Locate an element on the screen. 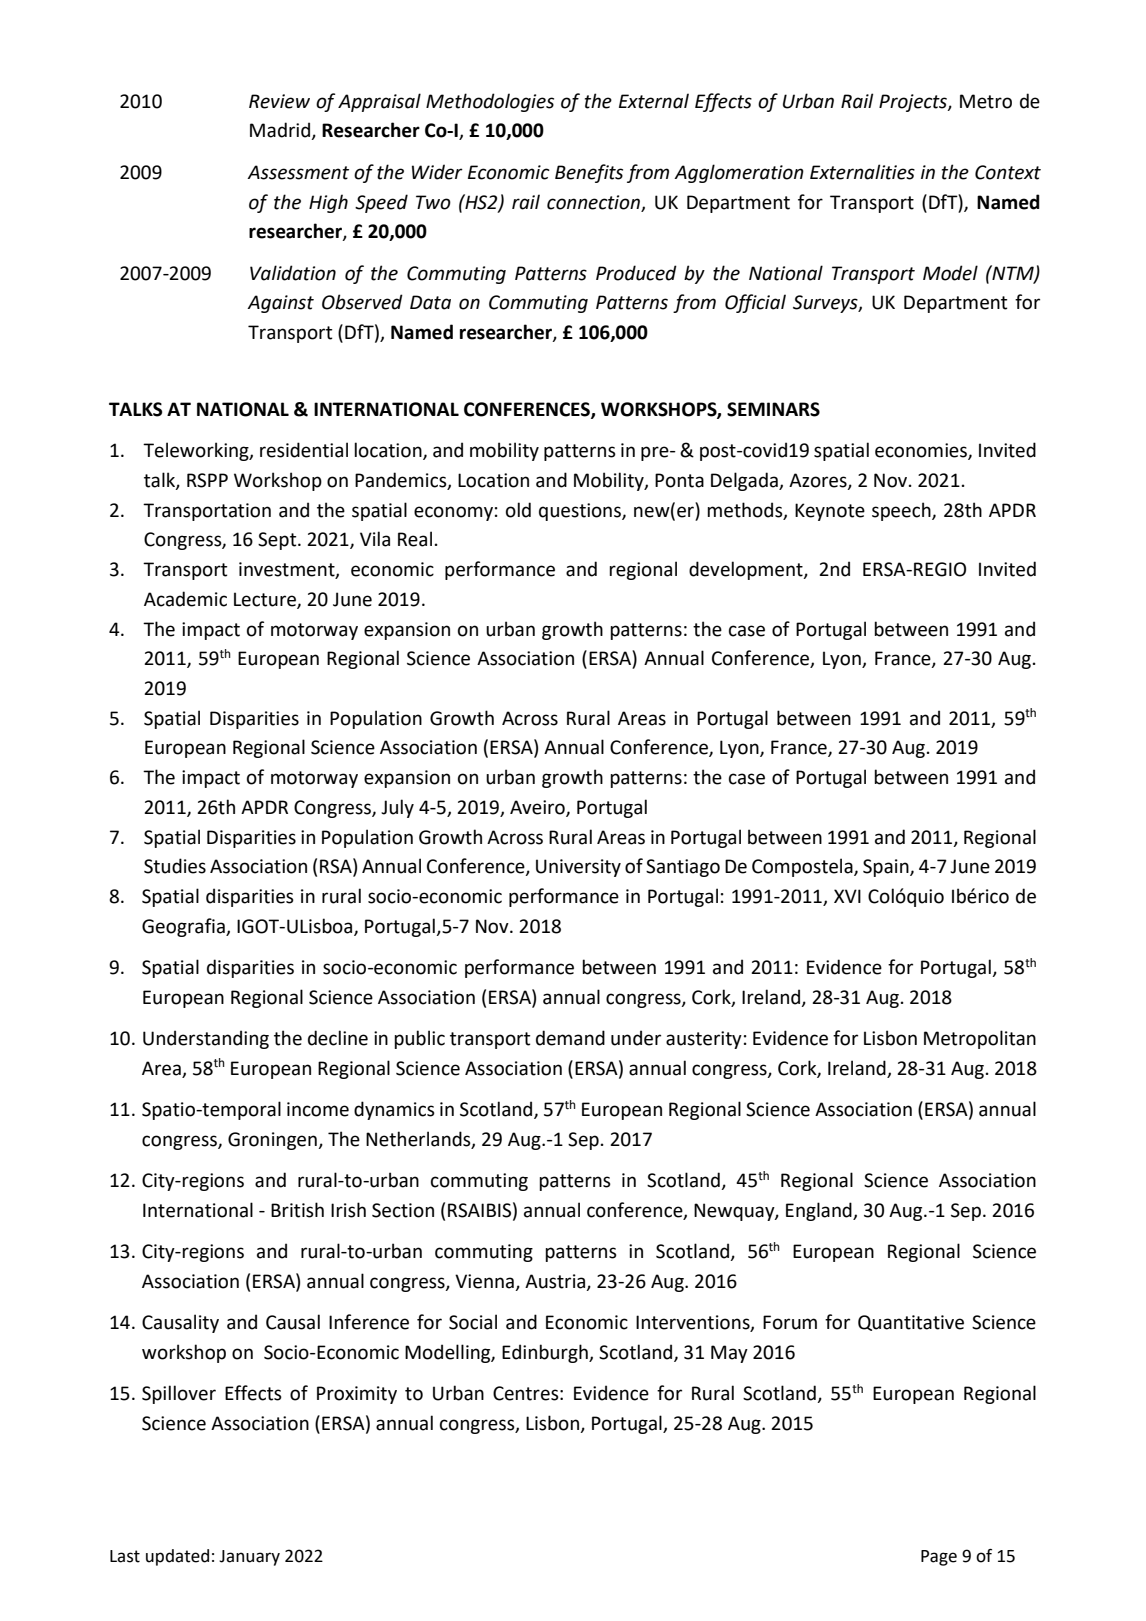  January is located at coordinates (249, 1558).
